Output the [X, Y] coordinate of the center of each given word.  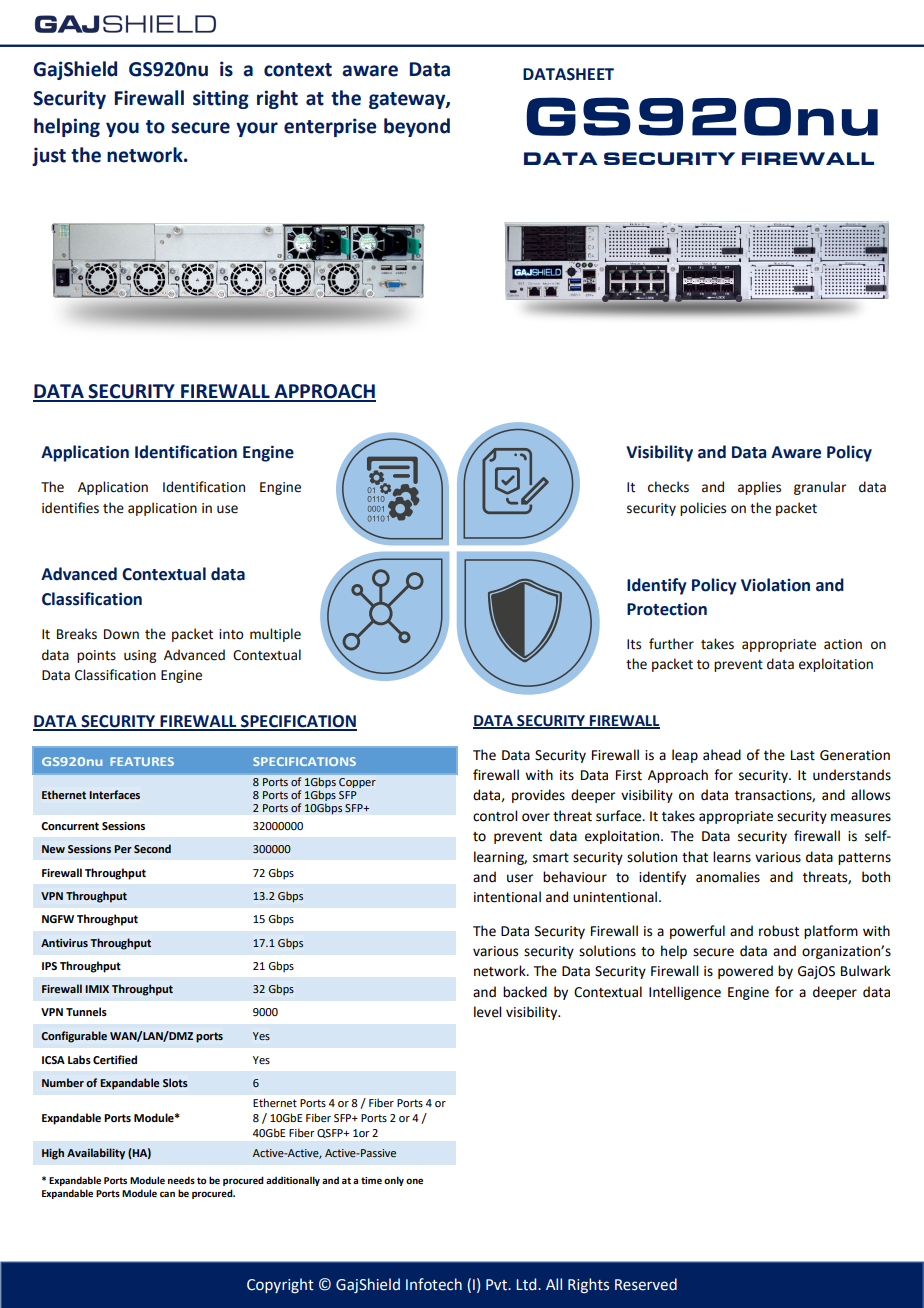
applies [759, 488]
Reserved [646, 1284]
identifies [70, 508]
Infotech [434, 1284]
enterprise [330, 127]
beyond [417, 127]
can [167, 1194]
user [520, 878]
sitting [221, 99]
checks [668, 487]
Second [152, 848]
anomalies [728, 877]
